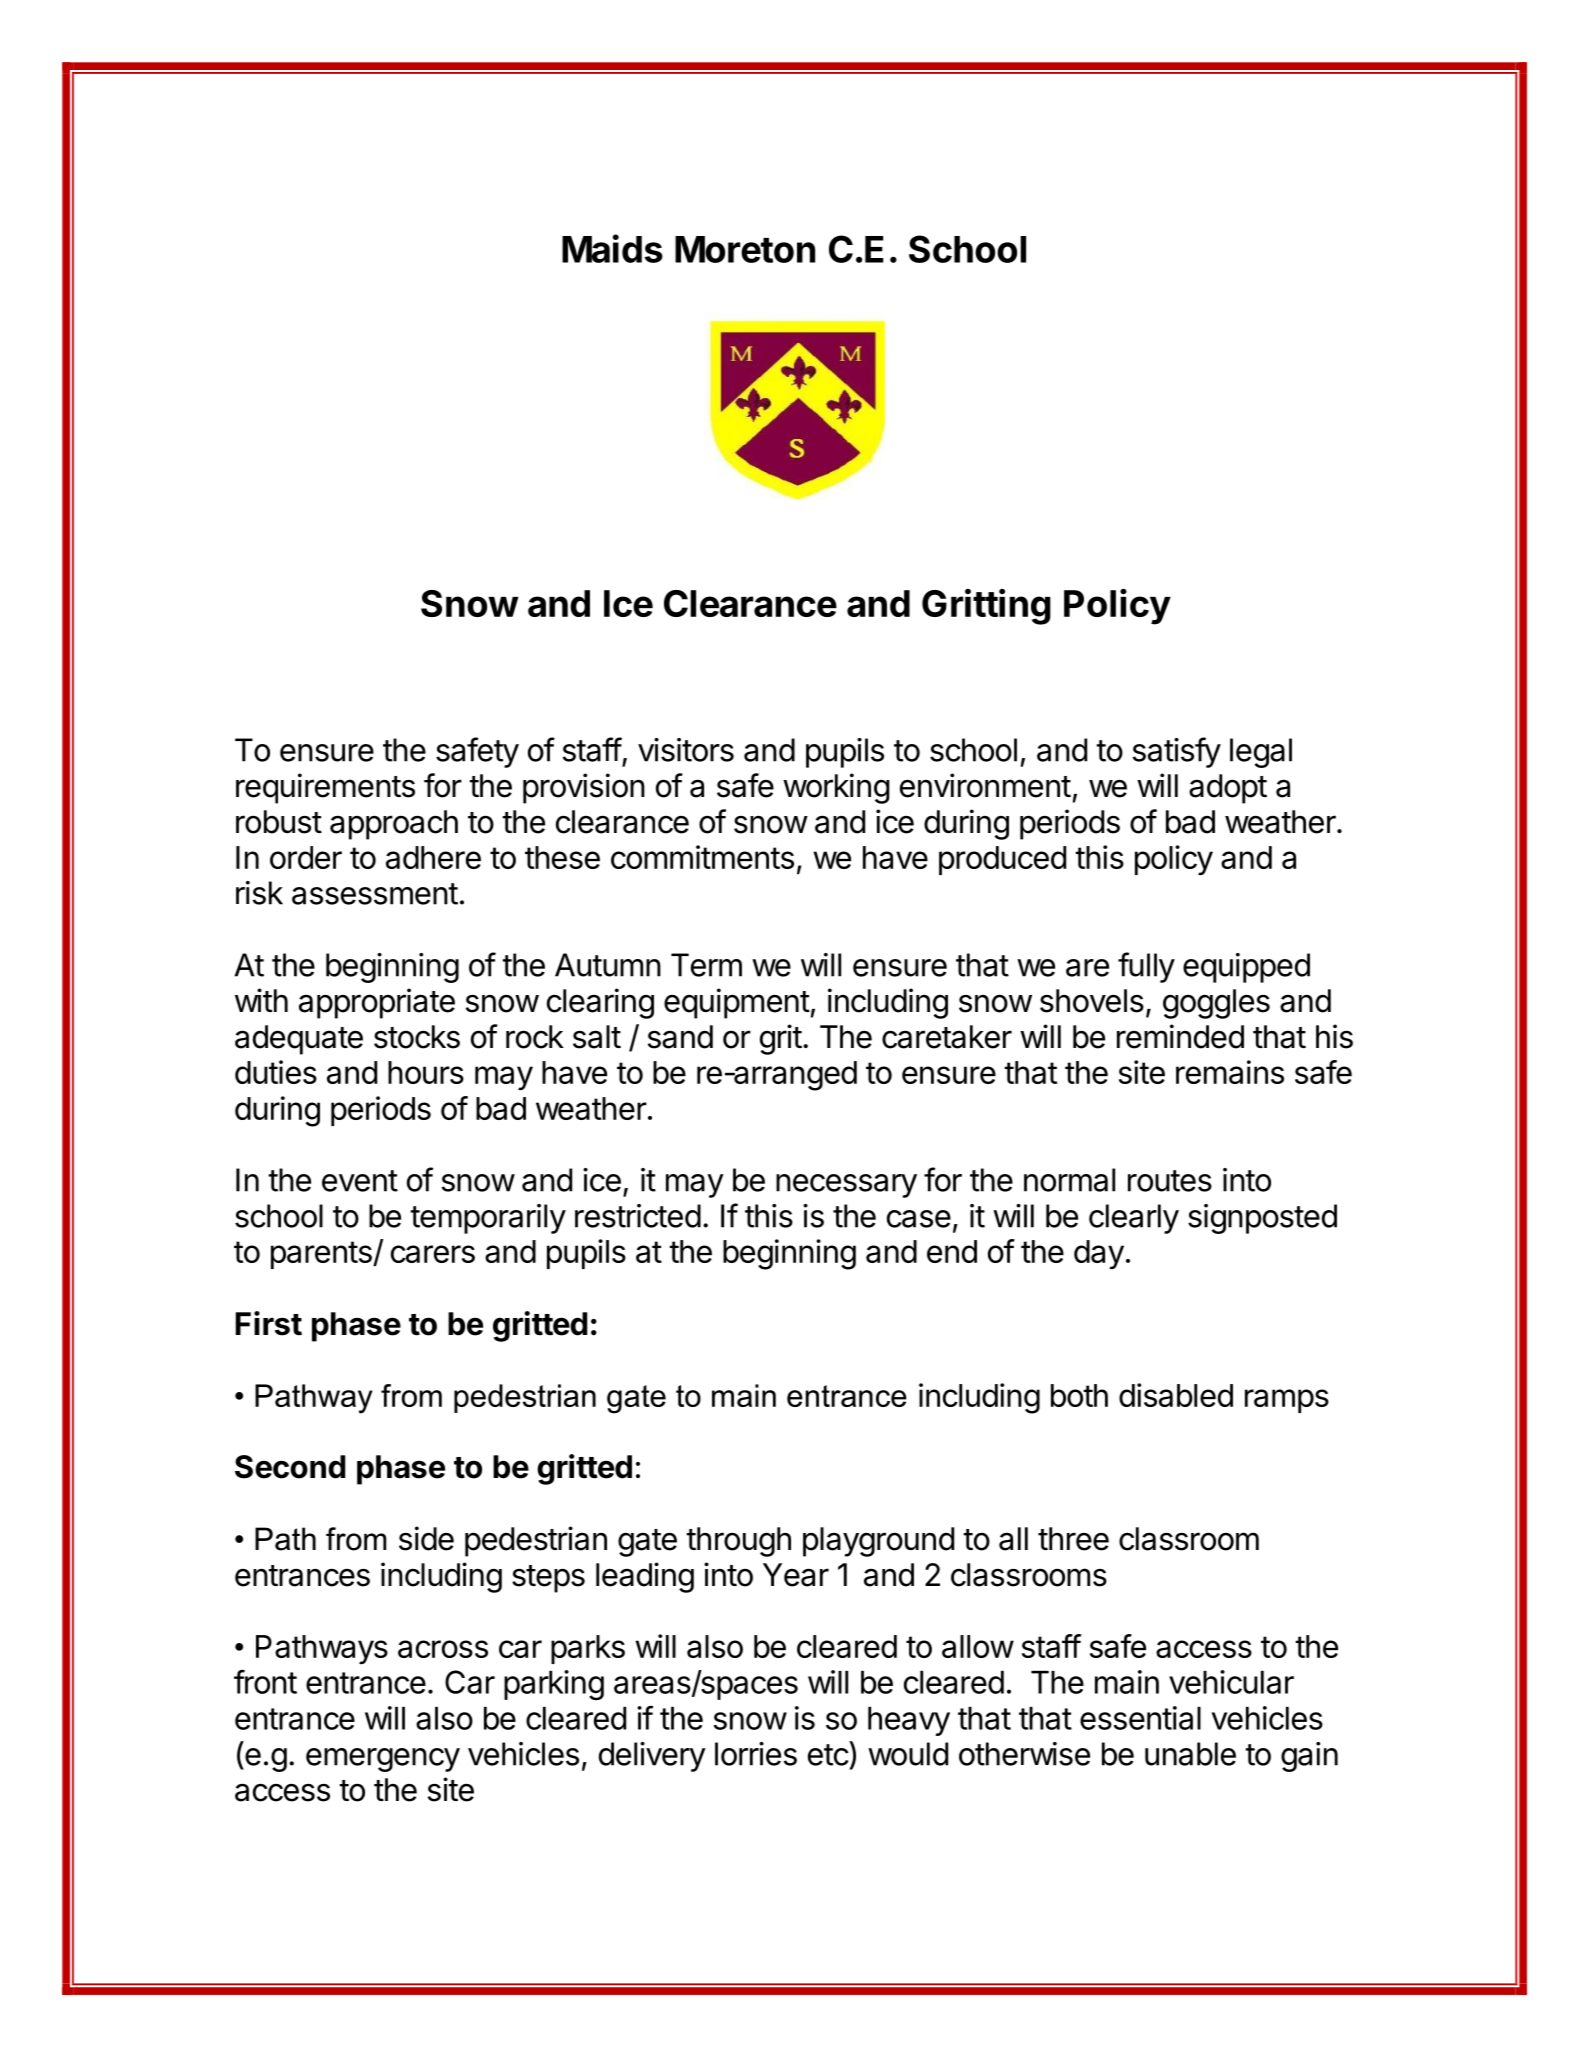 The width and height of the document is (1589, 2057). I want to click on satisfy, so click(1177, 752).
